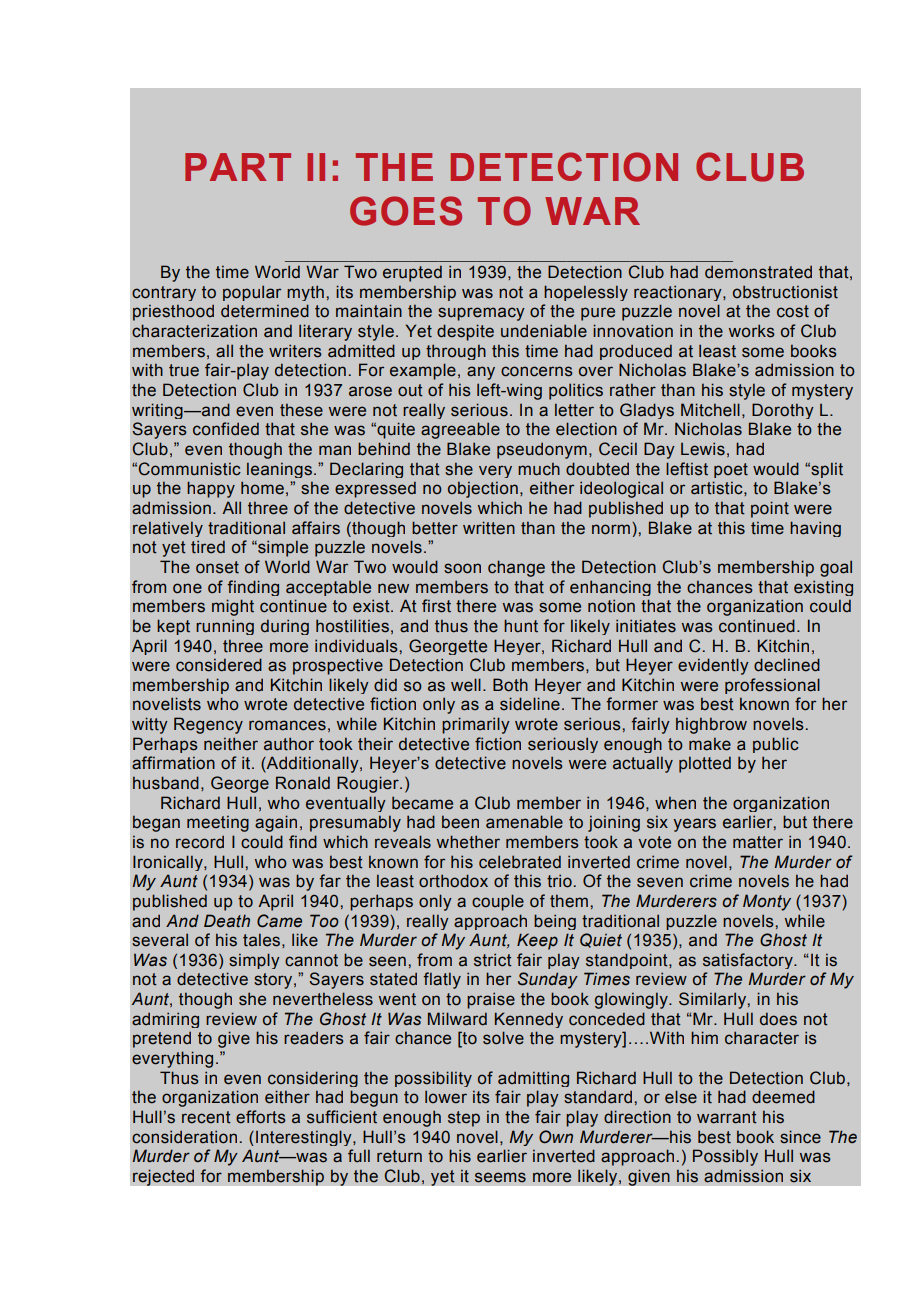 Image resolution: width=924 pixels, height=1308 pixels. What do you see at coordinates (498, 902) in the screenshot?
I see `couple` at bounding box center [498, 902].
